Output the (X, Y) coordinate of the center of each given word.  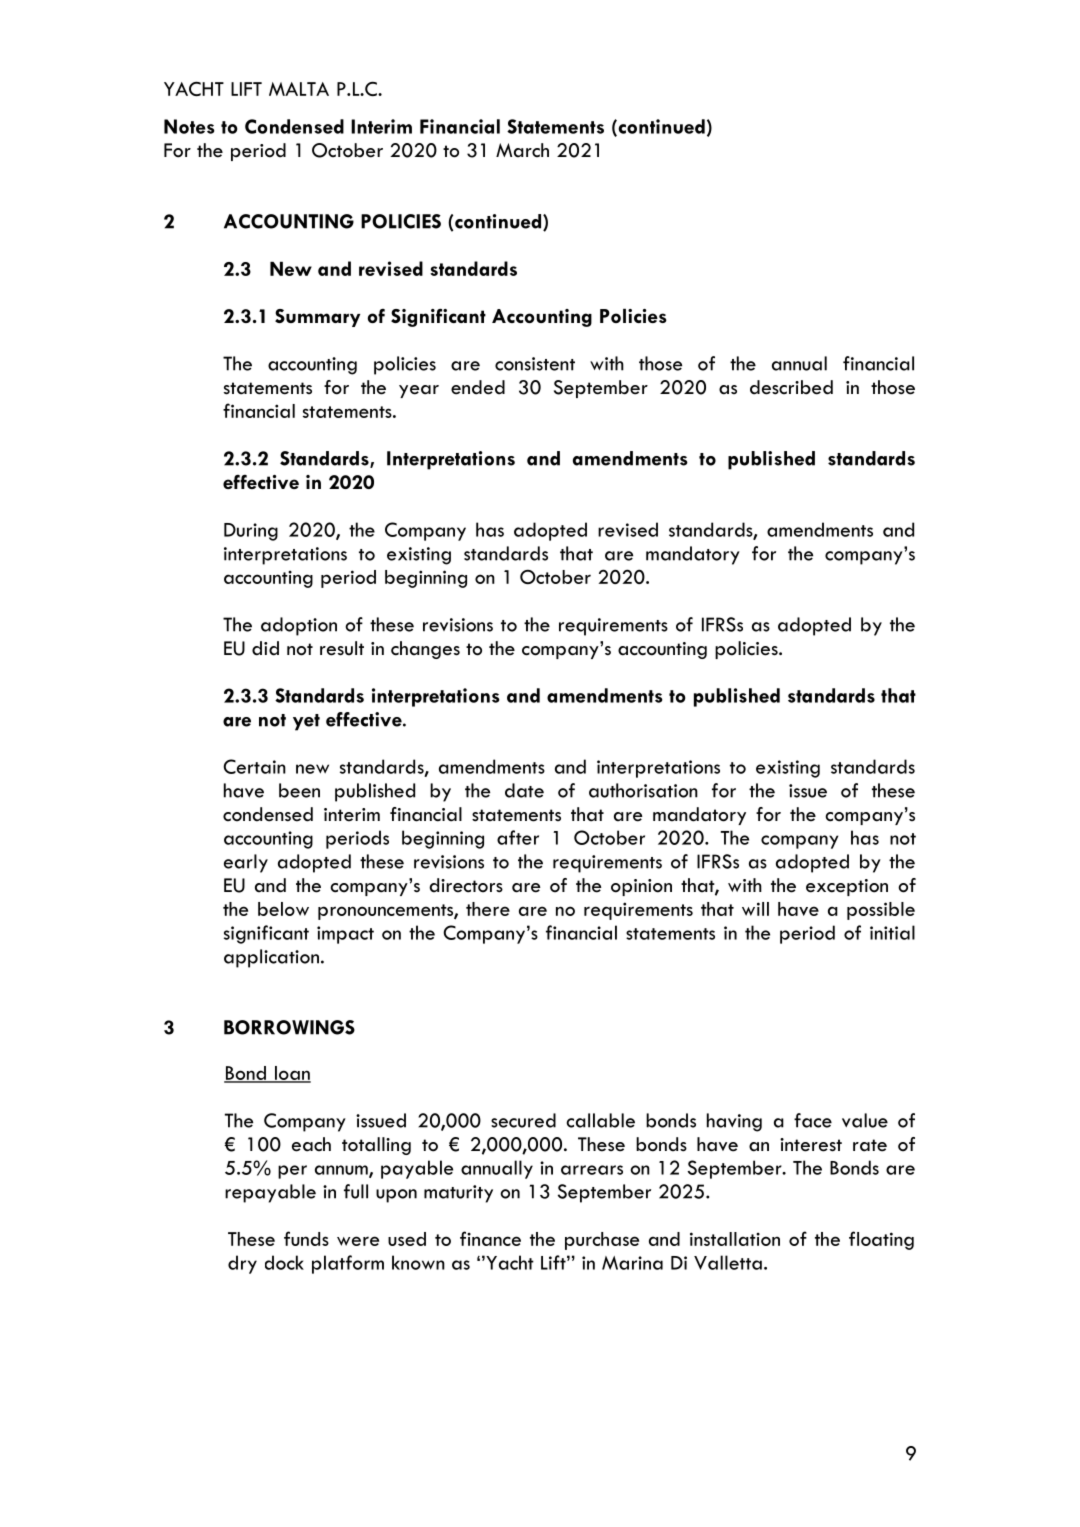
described (791, 387)
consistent (535, 364)
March (522, 150)
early (246, 863)
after (518, 837)
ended (478, 387)
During (251, 532)
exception (847, 887)
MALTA (299, 89)
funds (306, 1238)
